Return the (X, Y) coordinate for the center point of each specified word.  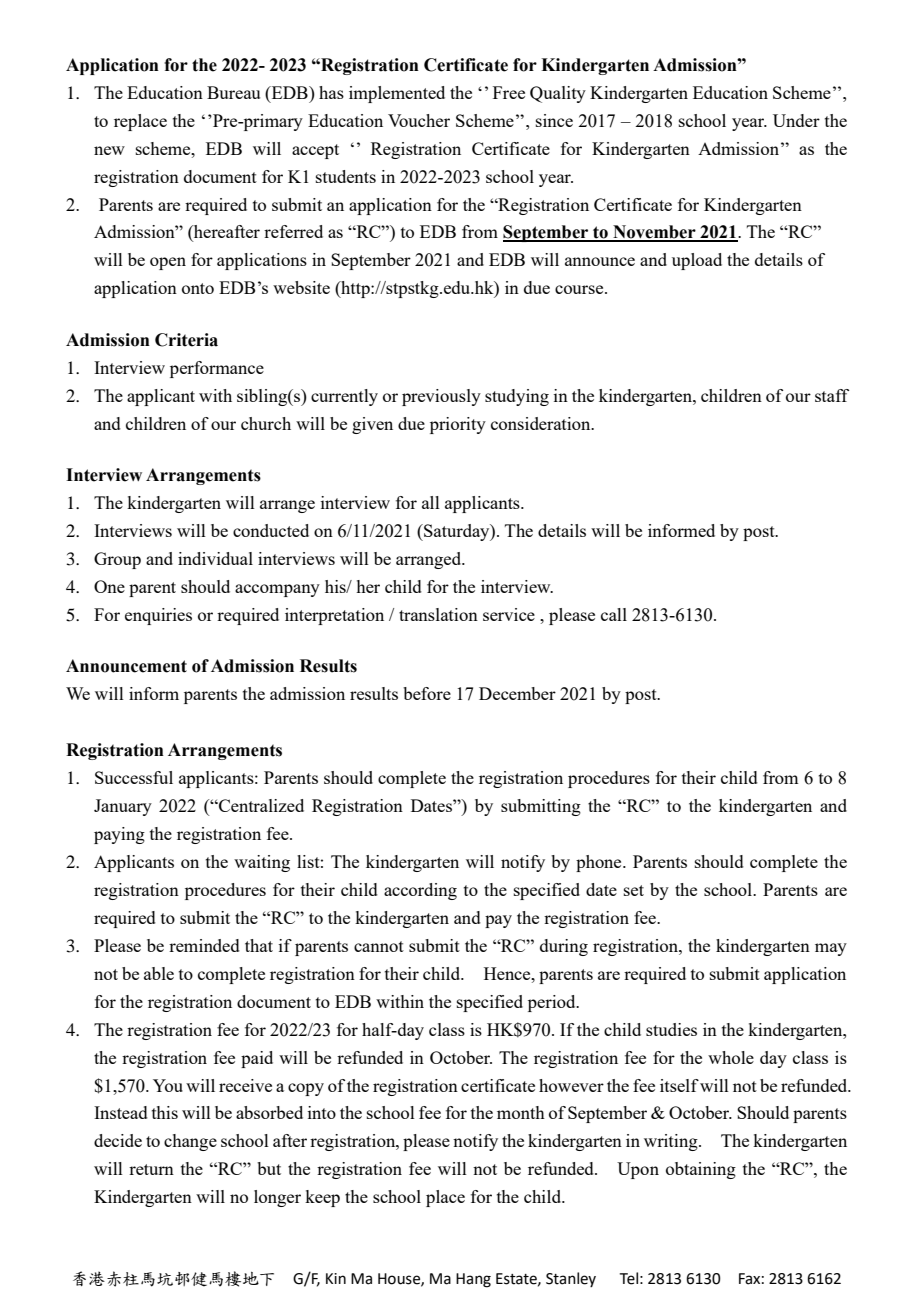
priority (458, 425)
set (634, 890)
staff (832, 395)
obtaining (701, 1170)
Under (796, 120)
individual (215, 558)
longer (277, 1198)
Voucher (419, 120)
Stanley (571, 1279)
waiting (262, 863)
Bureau (233, 92)
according (420, 891)
